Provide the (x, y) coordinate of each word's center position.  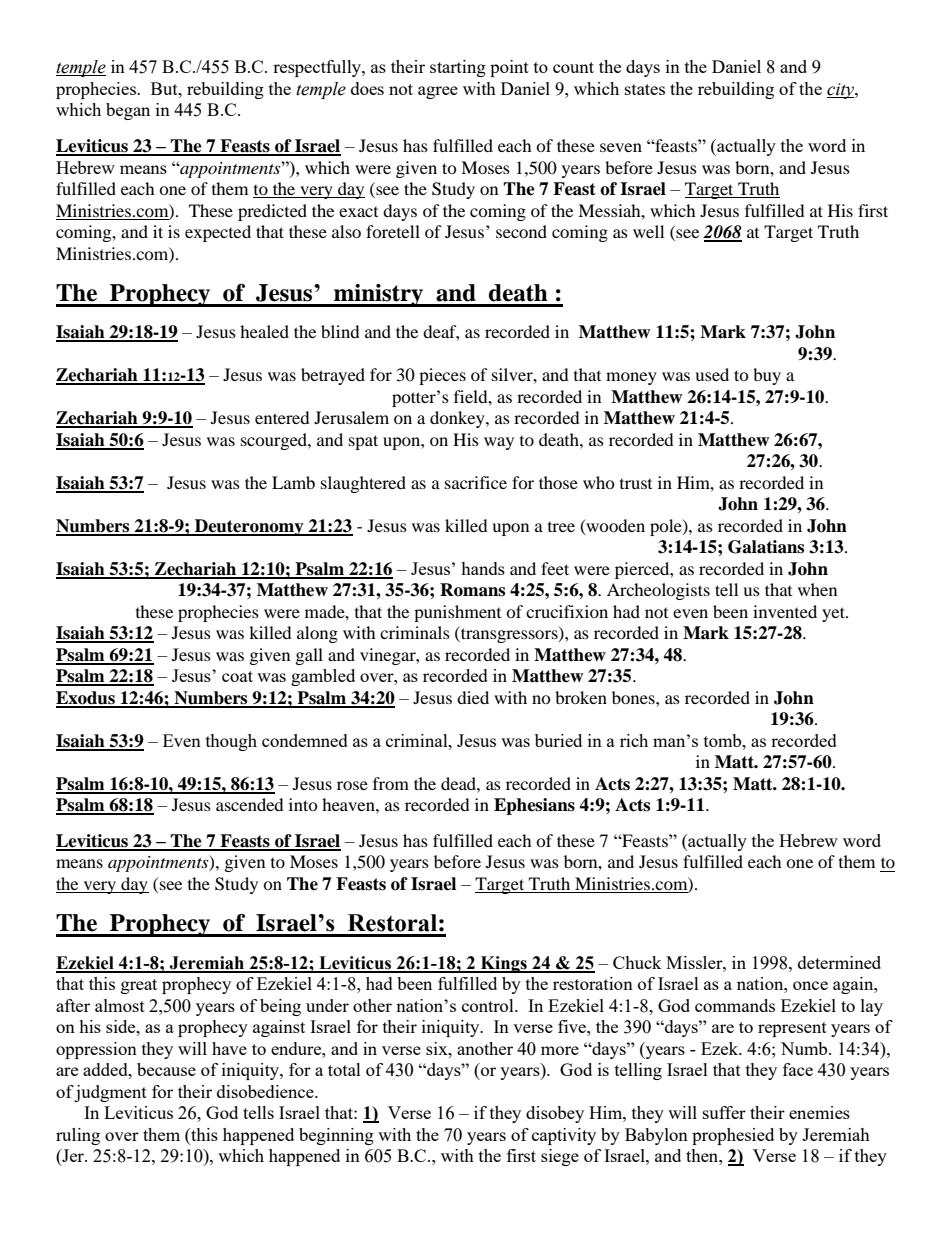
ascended (250, 804)
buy (767, 376)
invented (785, 611)
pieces (442, 376)
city (841, 91)
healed (264, 331)
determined (839, 962)
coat (237, 676)
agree (438, 92)
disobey (555, 1114)
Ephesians (534, 806)
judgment (110, 1093)
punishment (457, 613)
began (128, 111)
